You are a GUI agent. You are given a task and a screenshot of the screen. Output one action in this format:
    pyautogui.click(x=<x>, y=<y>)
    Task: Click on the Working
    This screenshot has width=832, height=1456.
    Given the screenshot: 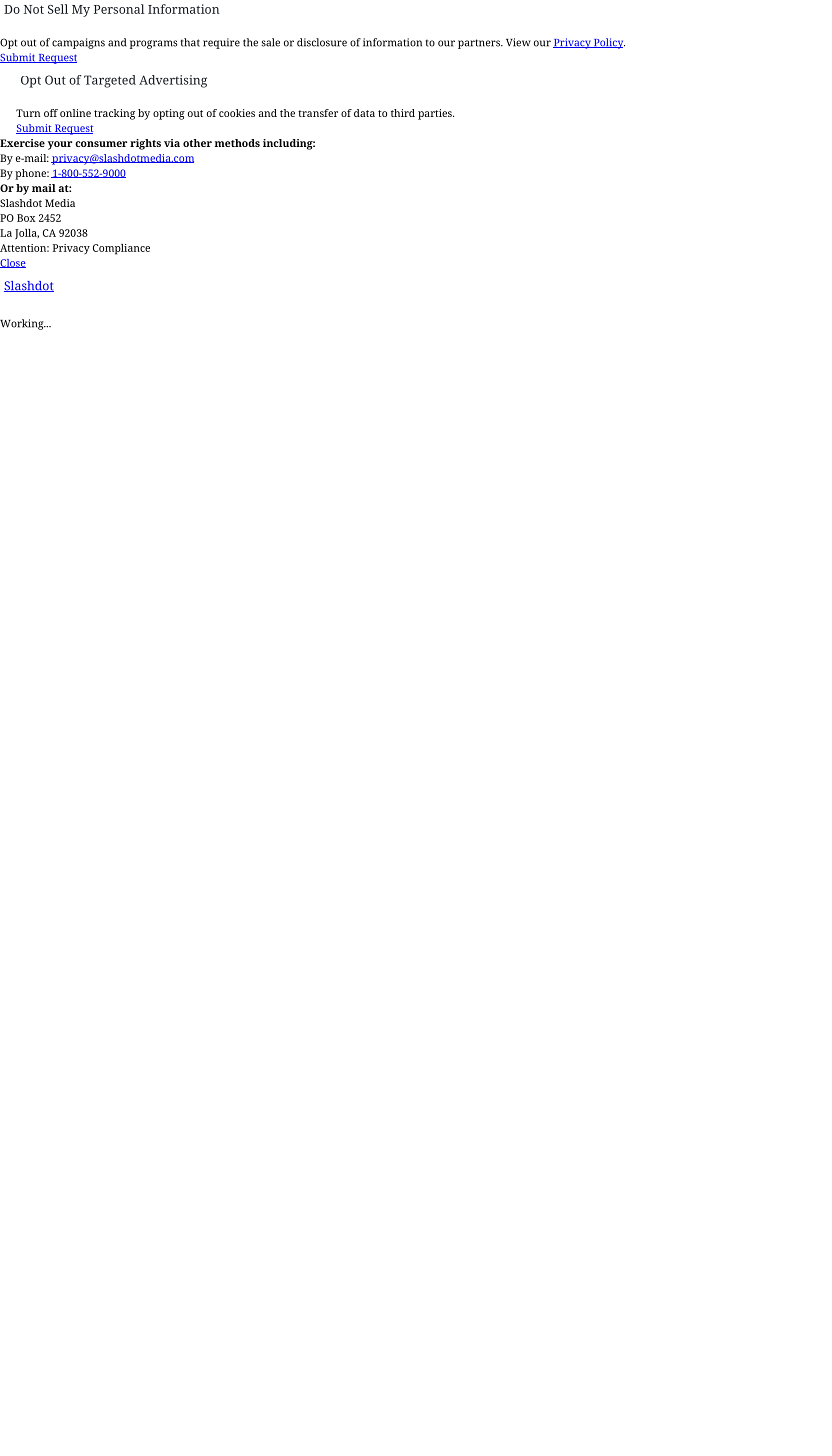 What is the action you would take?
    pyautogui.click(x=23, y=324)
